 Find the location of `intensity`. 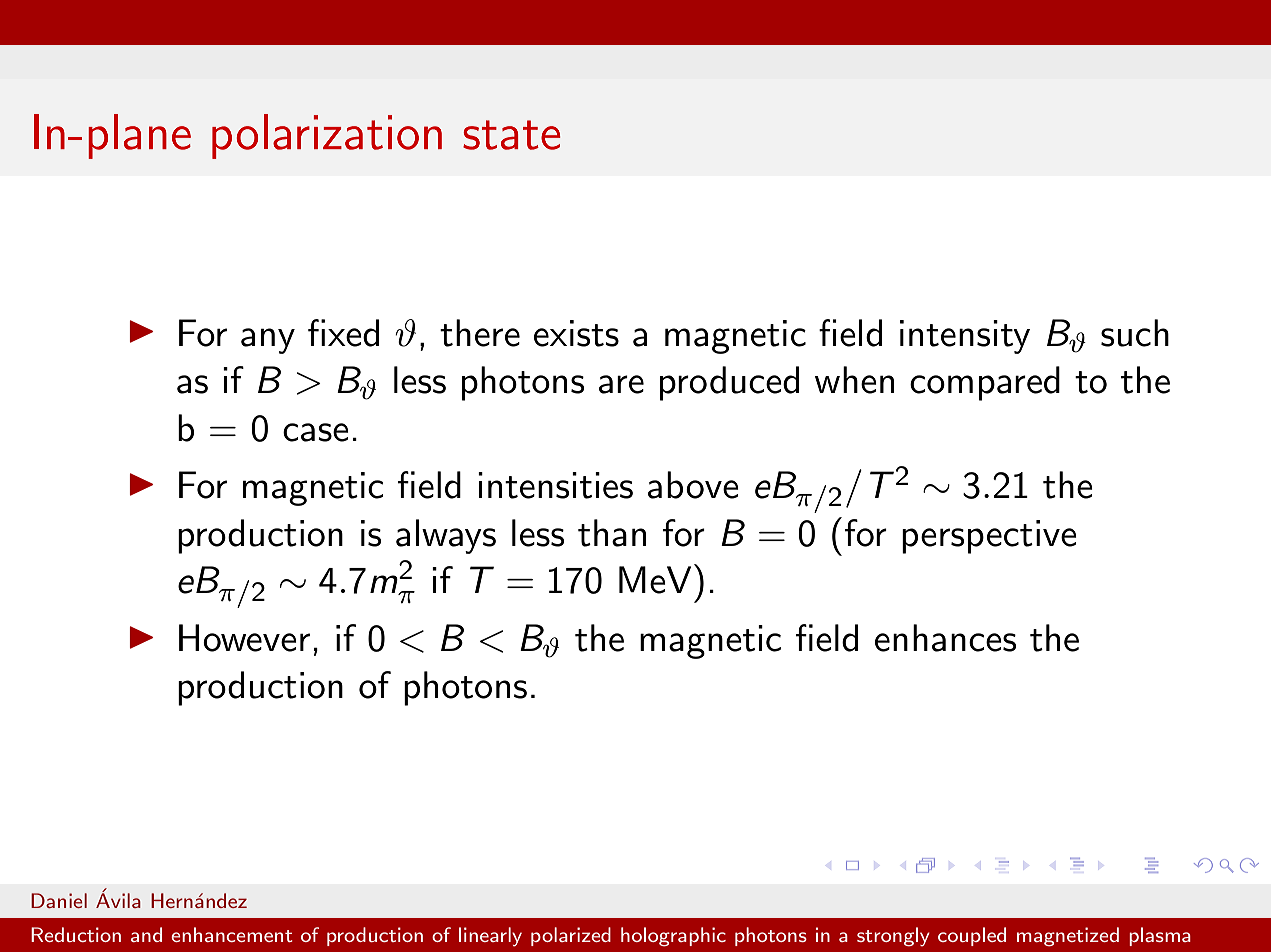

intensity is located at coordinates (965, 337).
